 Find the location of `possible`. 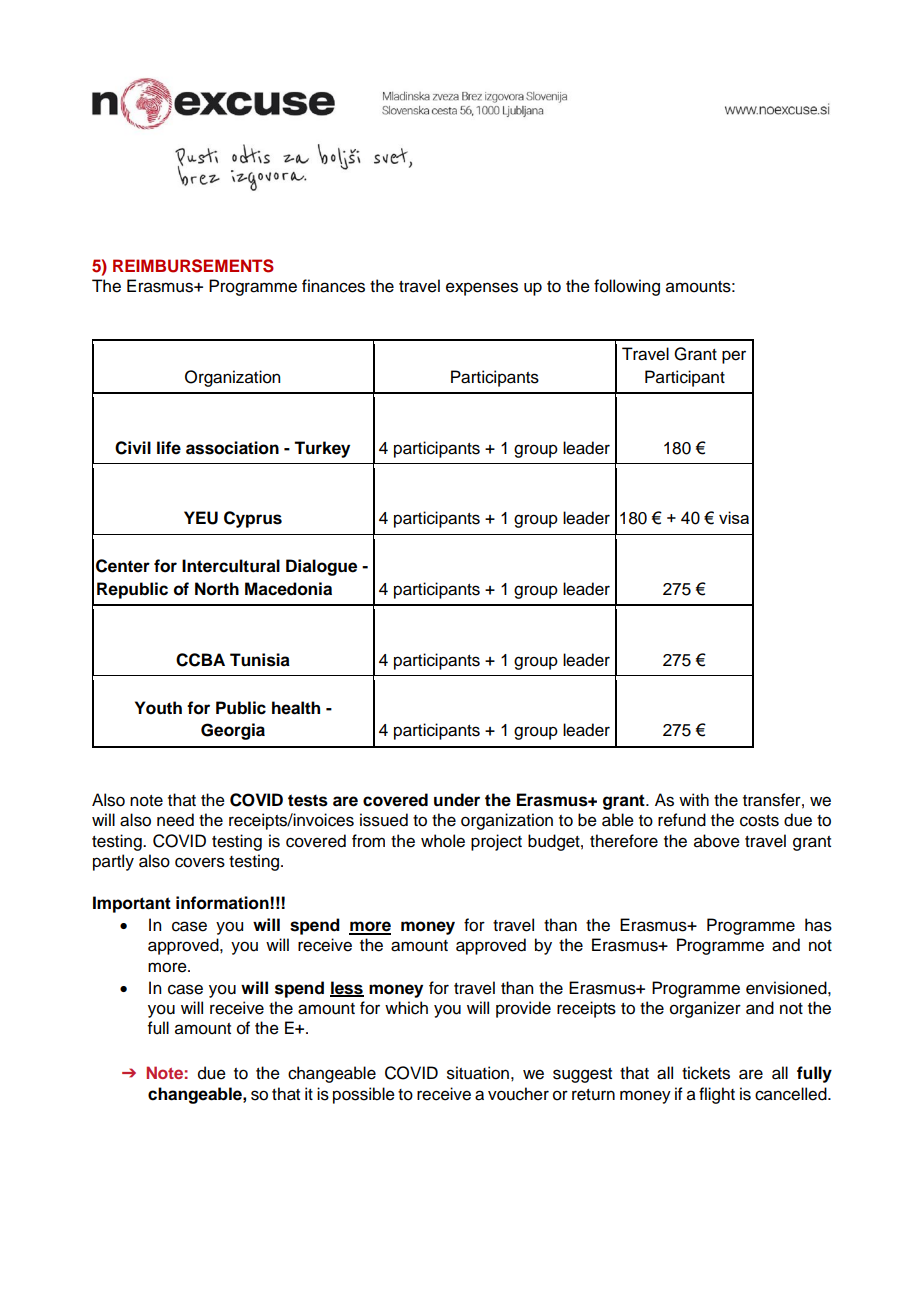

possible is located at coordinates (364, 1095).
